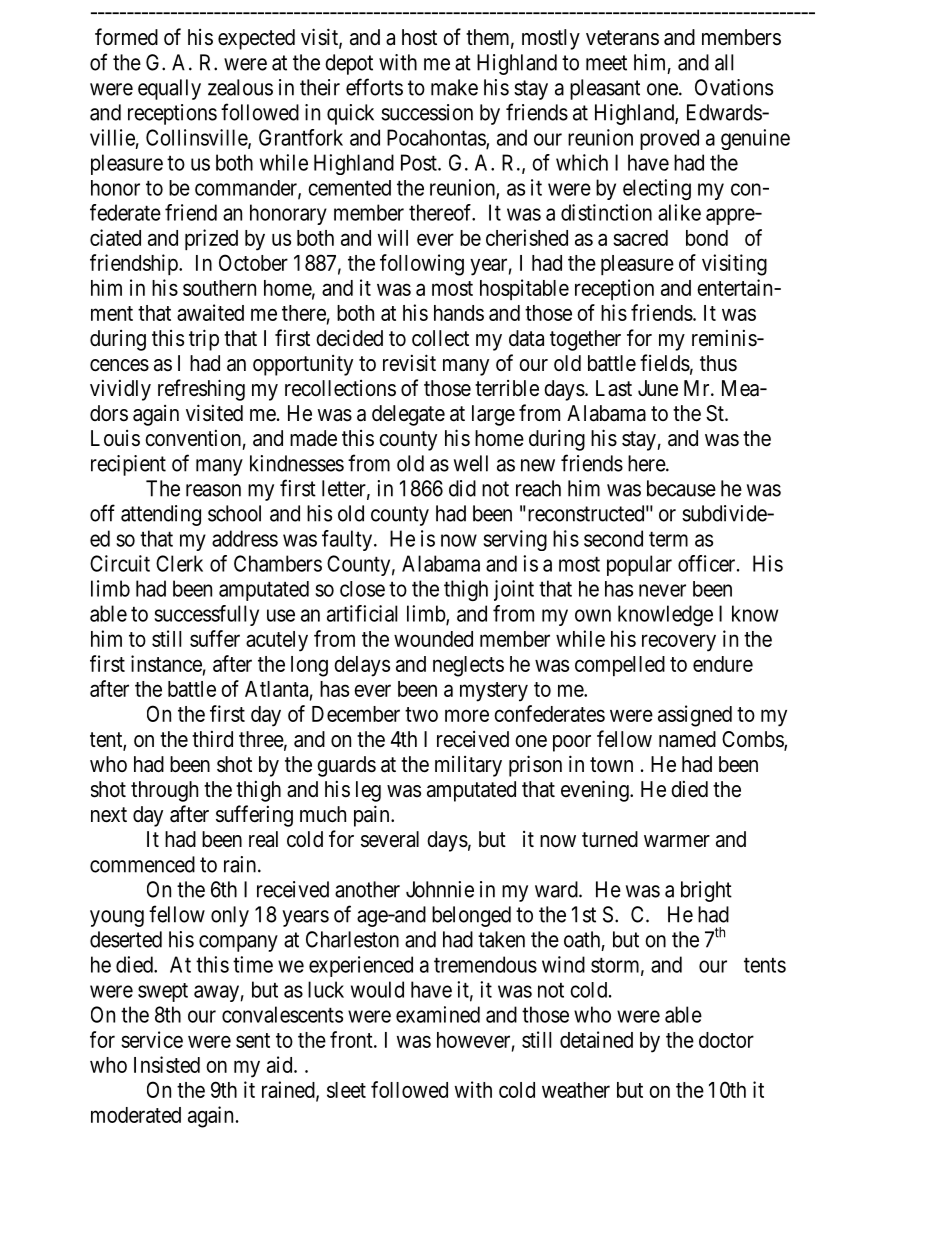  What do you see at coordinates (167, 1064) in the screenshot?
I see `Insisted` at bounding box center [167, 1064].
